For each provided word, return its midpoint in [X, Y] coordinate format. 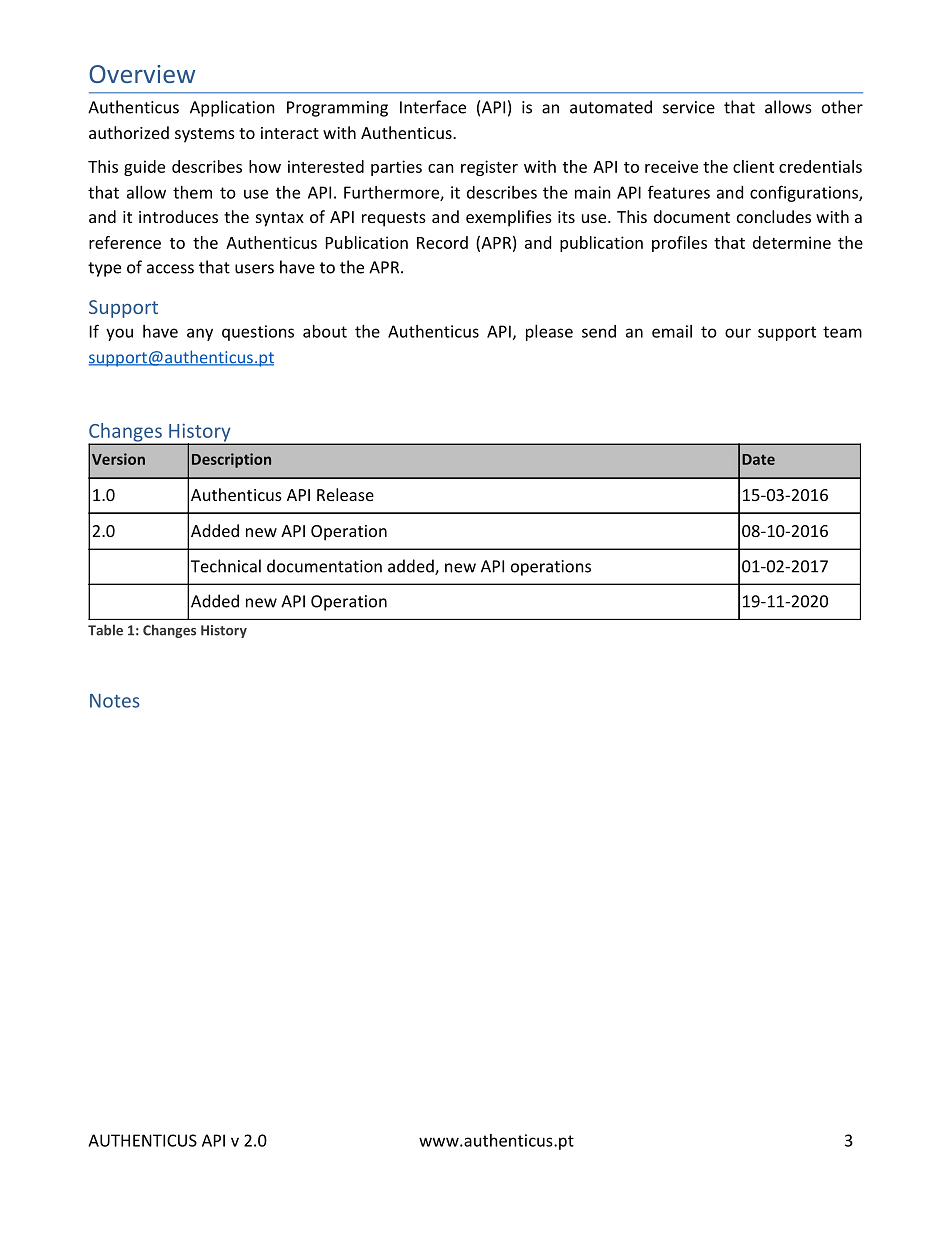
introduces [178, 216]
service [689, 107]
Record [442, 242]
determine [792, 242]
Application [232, 108]
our [738, 333]
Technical [226, 566]
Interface [433, 107]
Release [345, 494]
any [200, 334]
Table [105, 630]
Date [758, 459]
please [549, 333]
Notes [115, 701]
